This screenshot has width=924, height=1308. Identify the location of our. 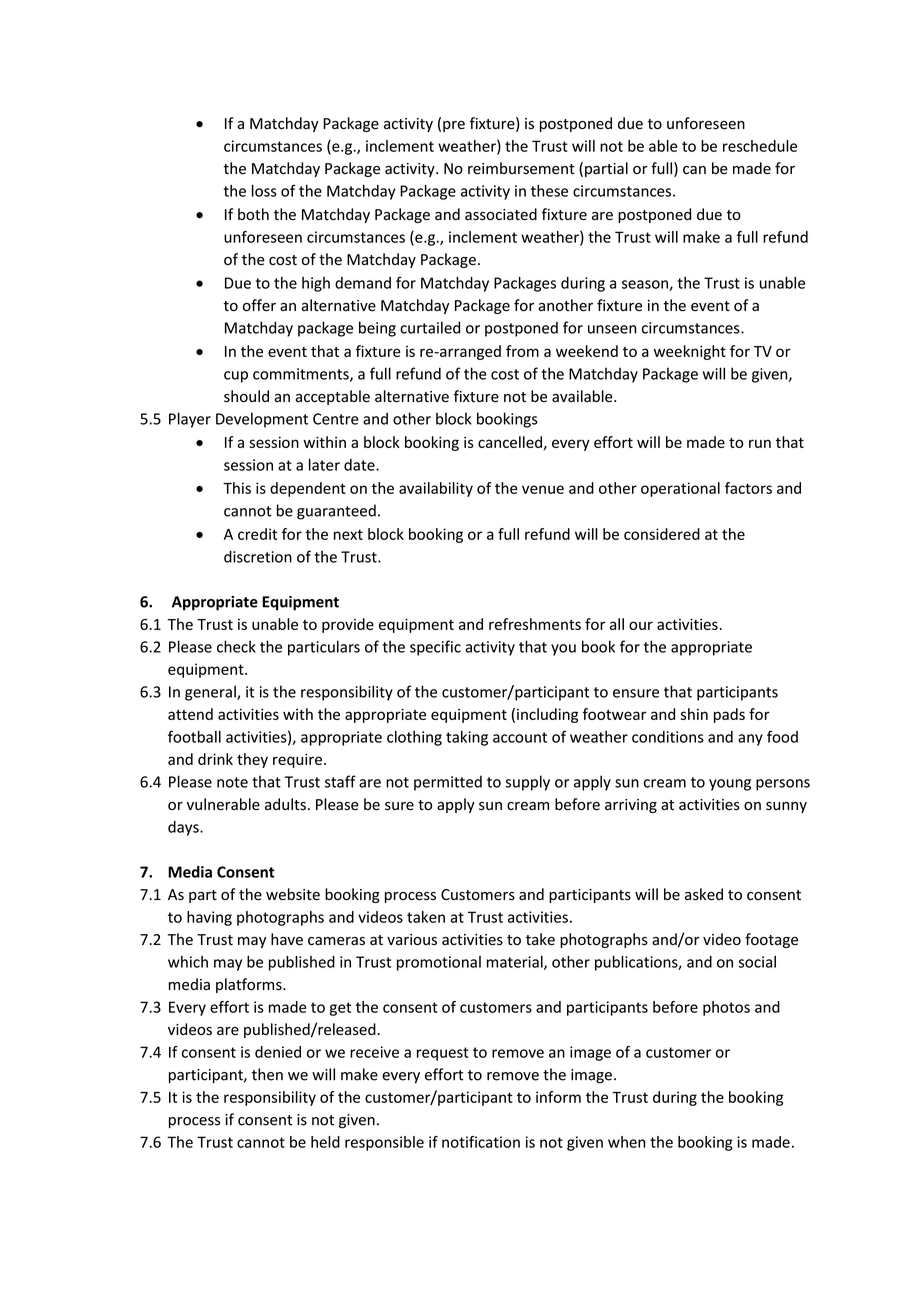
(641, 625).
